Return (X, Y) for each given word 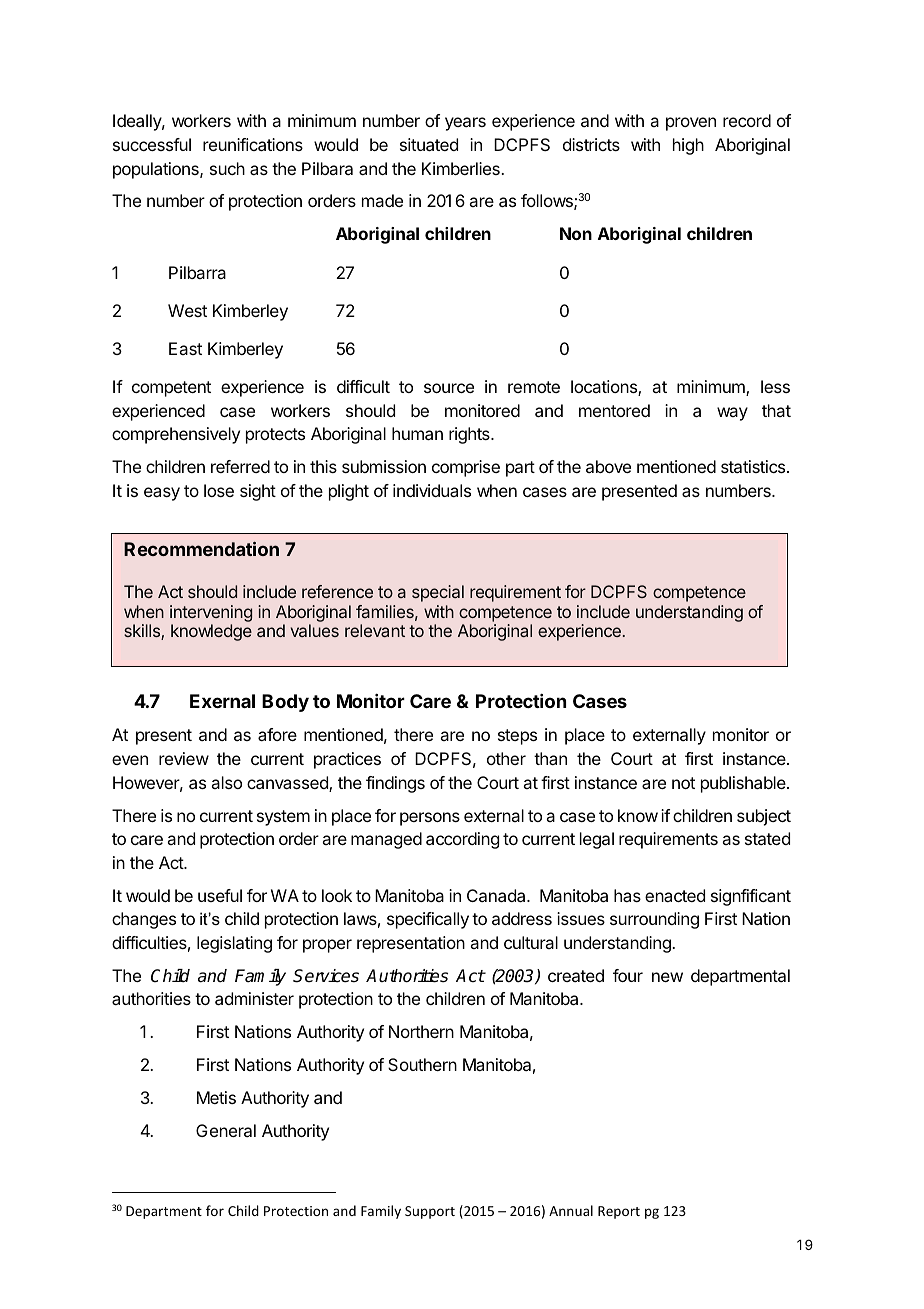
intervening (211, 615)
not (683, 783)
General (226, 1130)
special (438, 593)
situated (429, 144)
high (688, 146)
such (227, 168)
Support (430, 1212)
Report (619, 1212)
